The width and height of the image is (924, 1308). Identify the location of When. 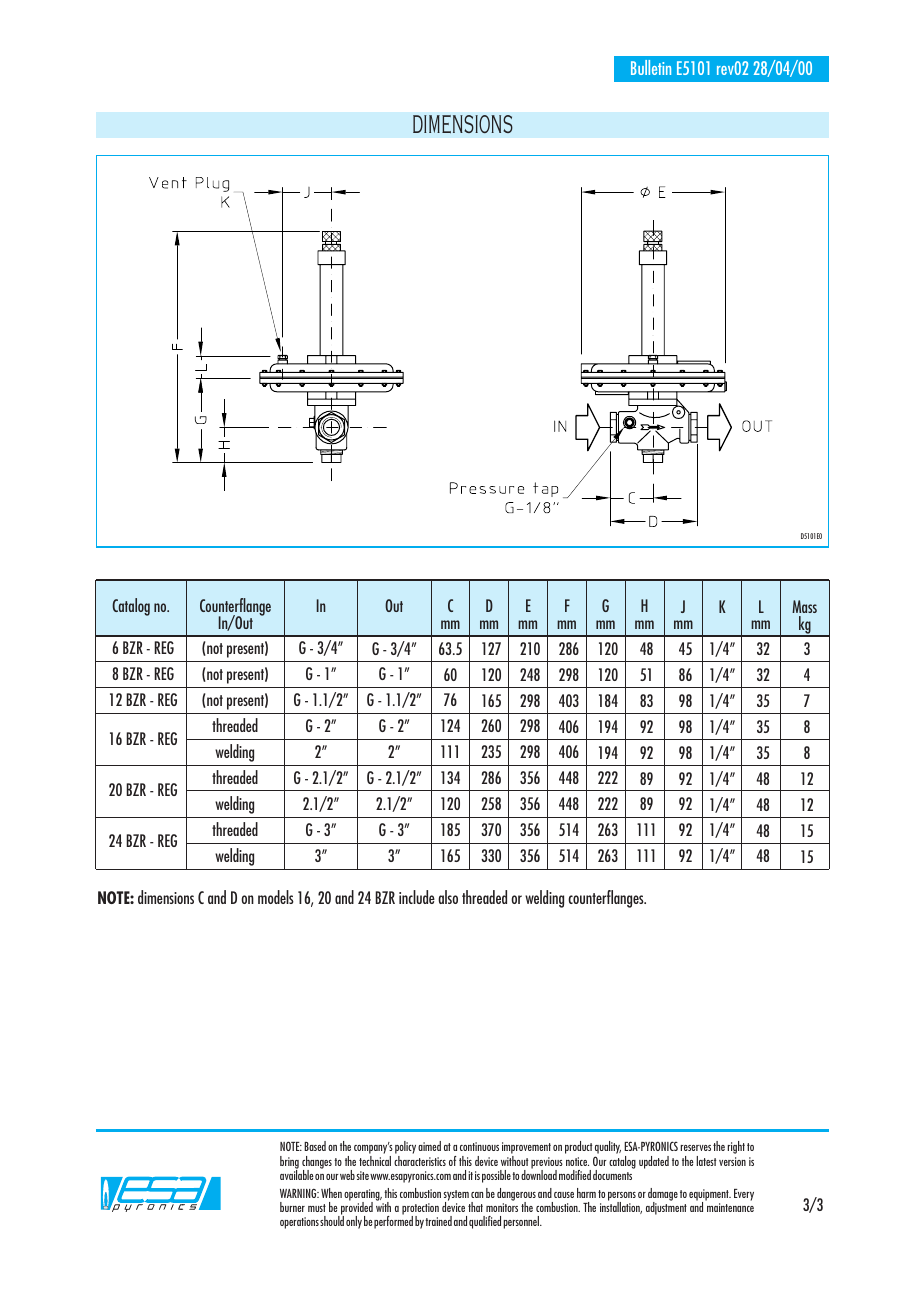
(331, 1193).
